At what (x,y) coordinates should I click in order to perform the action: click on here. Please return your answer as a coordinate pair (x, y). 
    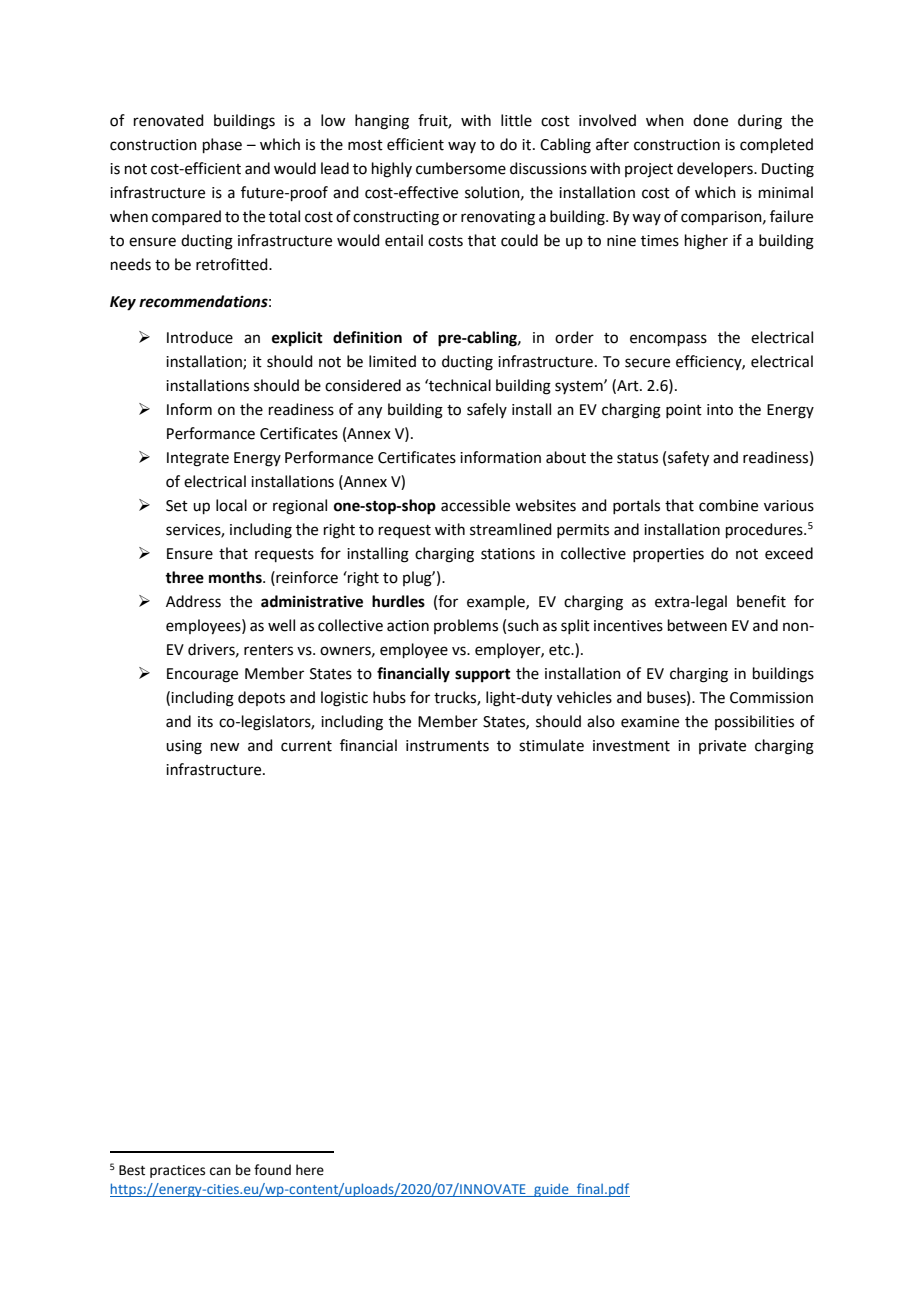
    Looking at the image, I should click on (310, 1170).
